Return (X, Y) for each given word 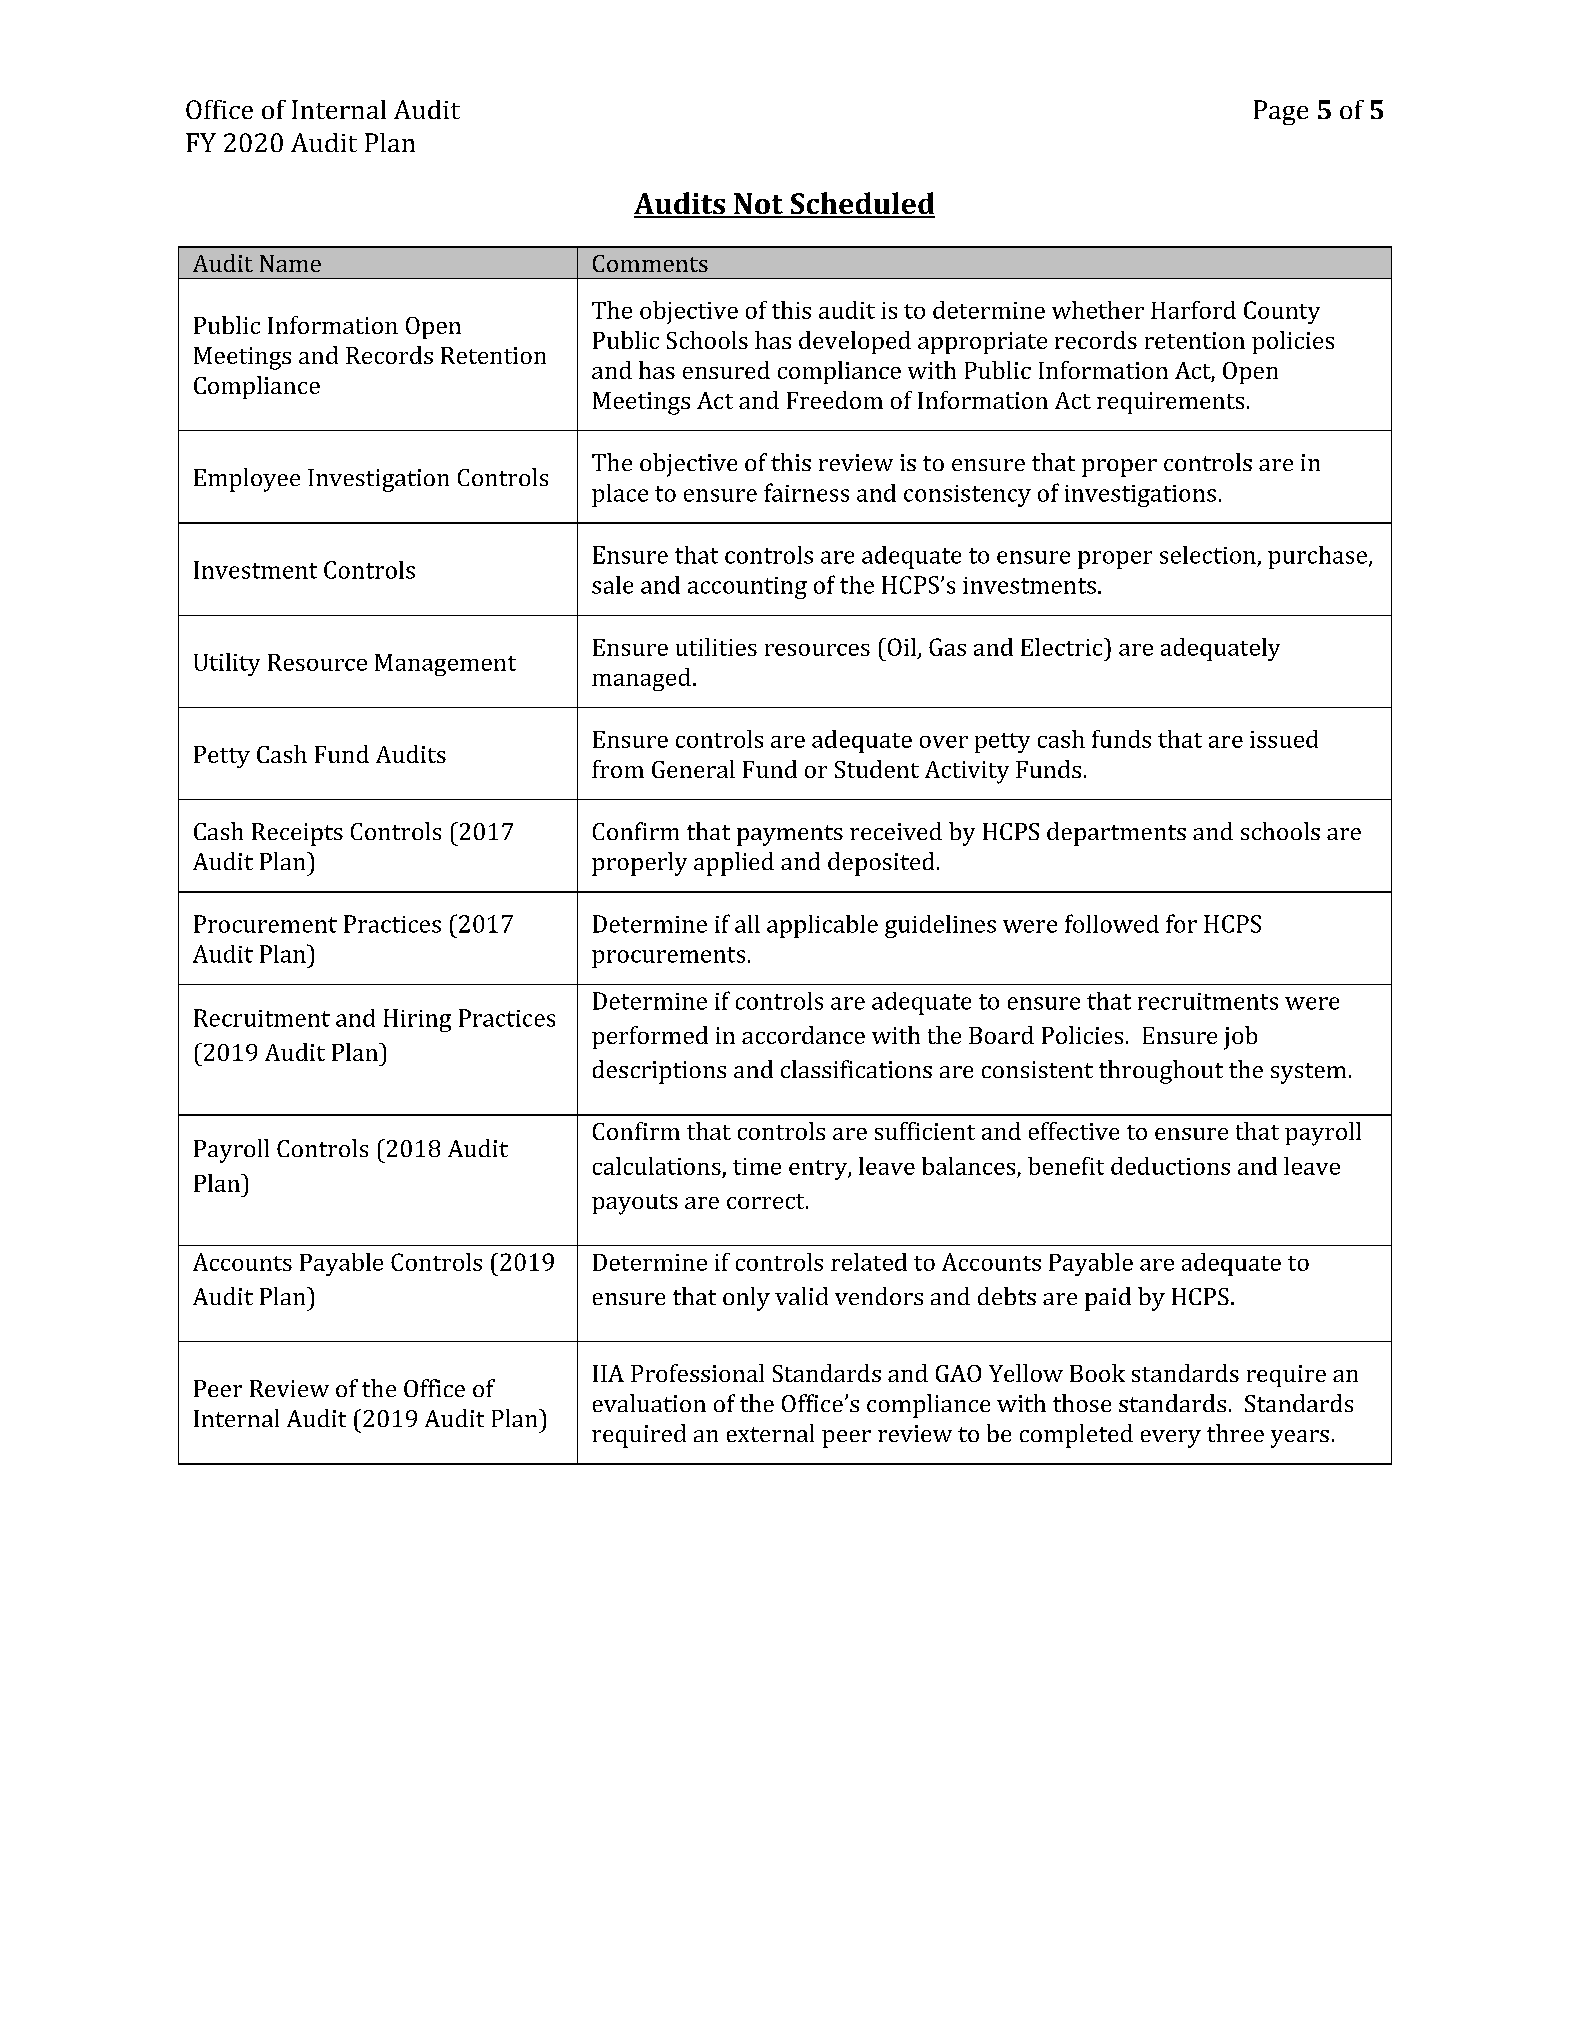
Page (1281, 112)
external (770, 1433)
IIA (608, 1373)
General (693, 769)
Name (290, 263)
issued (1284, 739)
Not (758, 205)
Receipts (297, 834)
